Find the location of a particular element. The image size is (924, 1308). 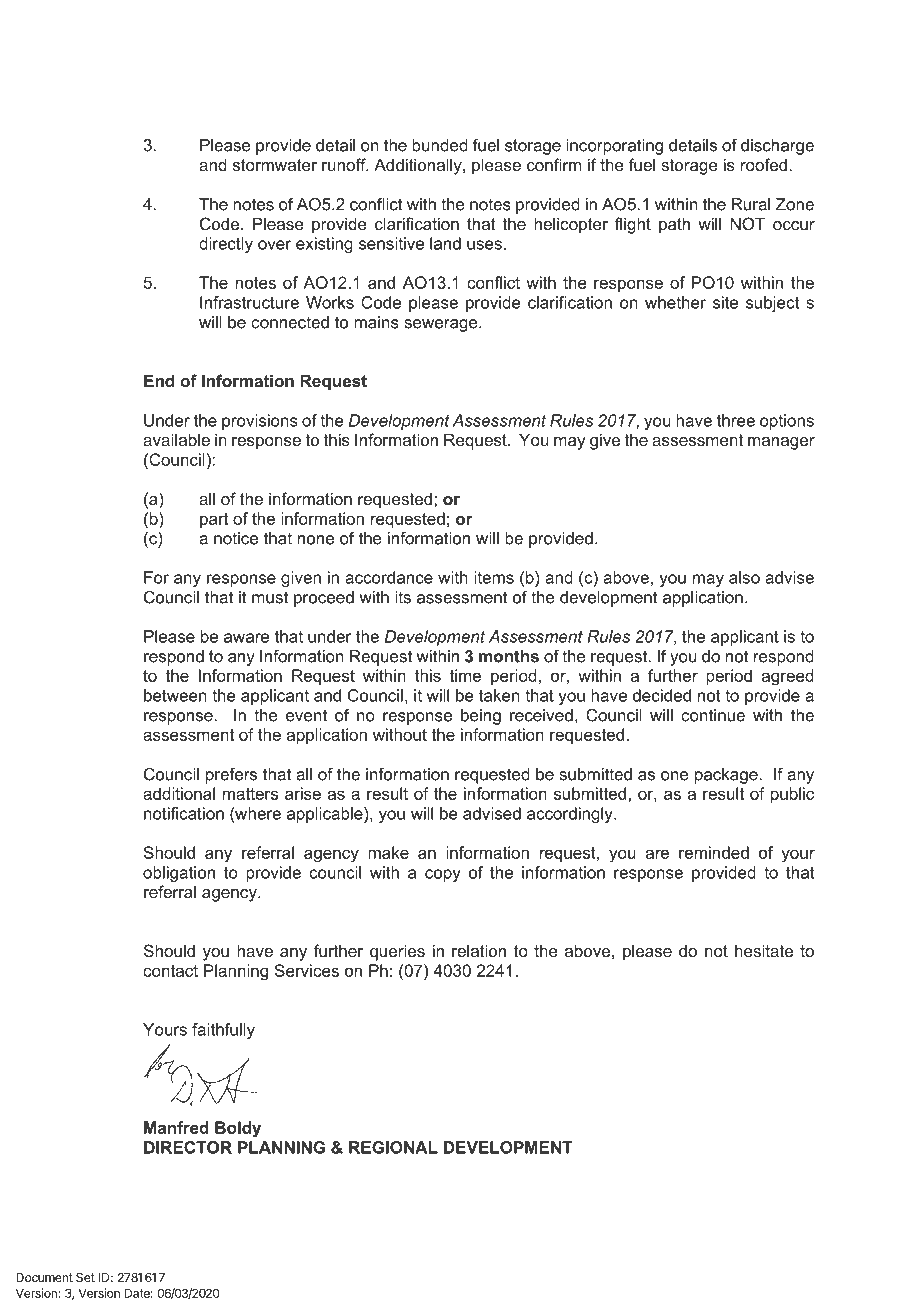

directly is located at coordinates (226, 245).
